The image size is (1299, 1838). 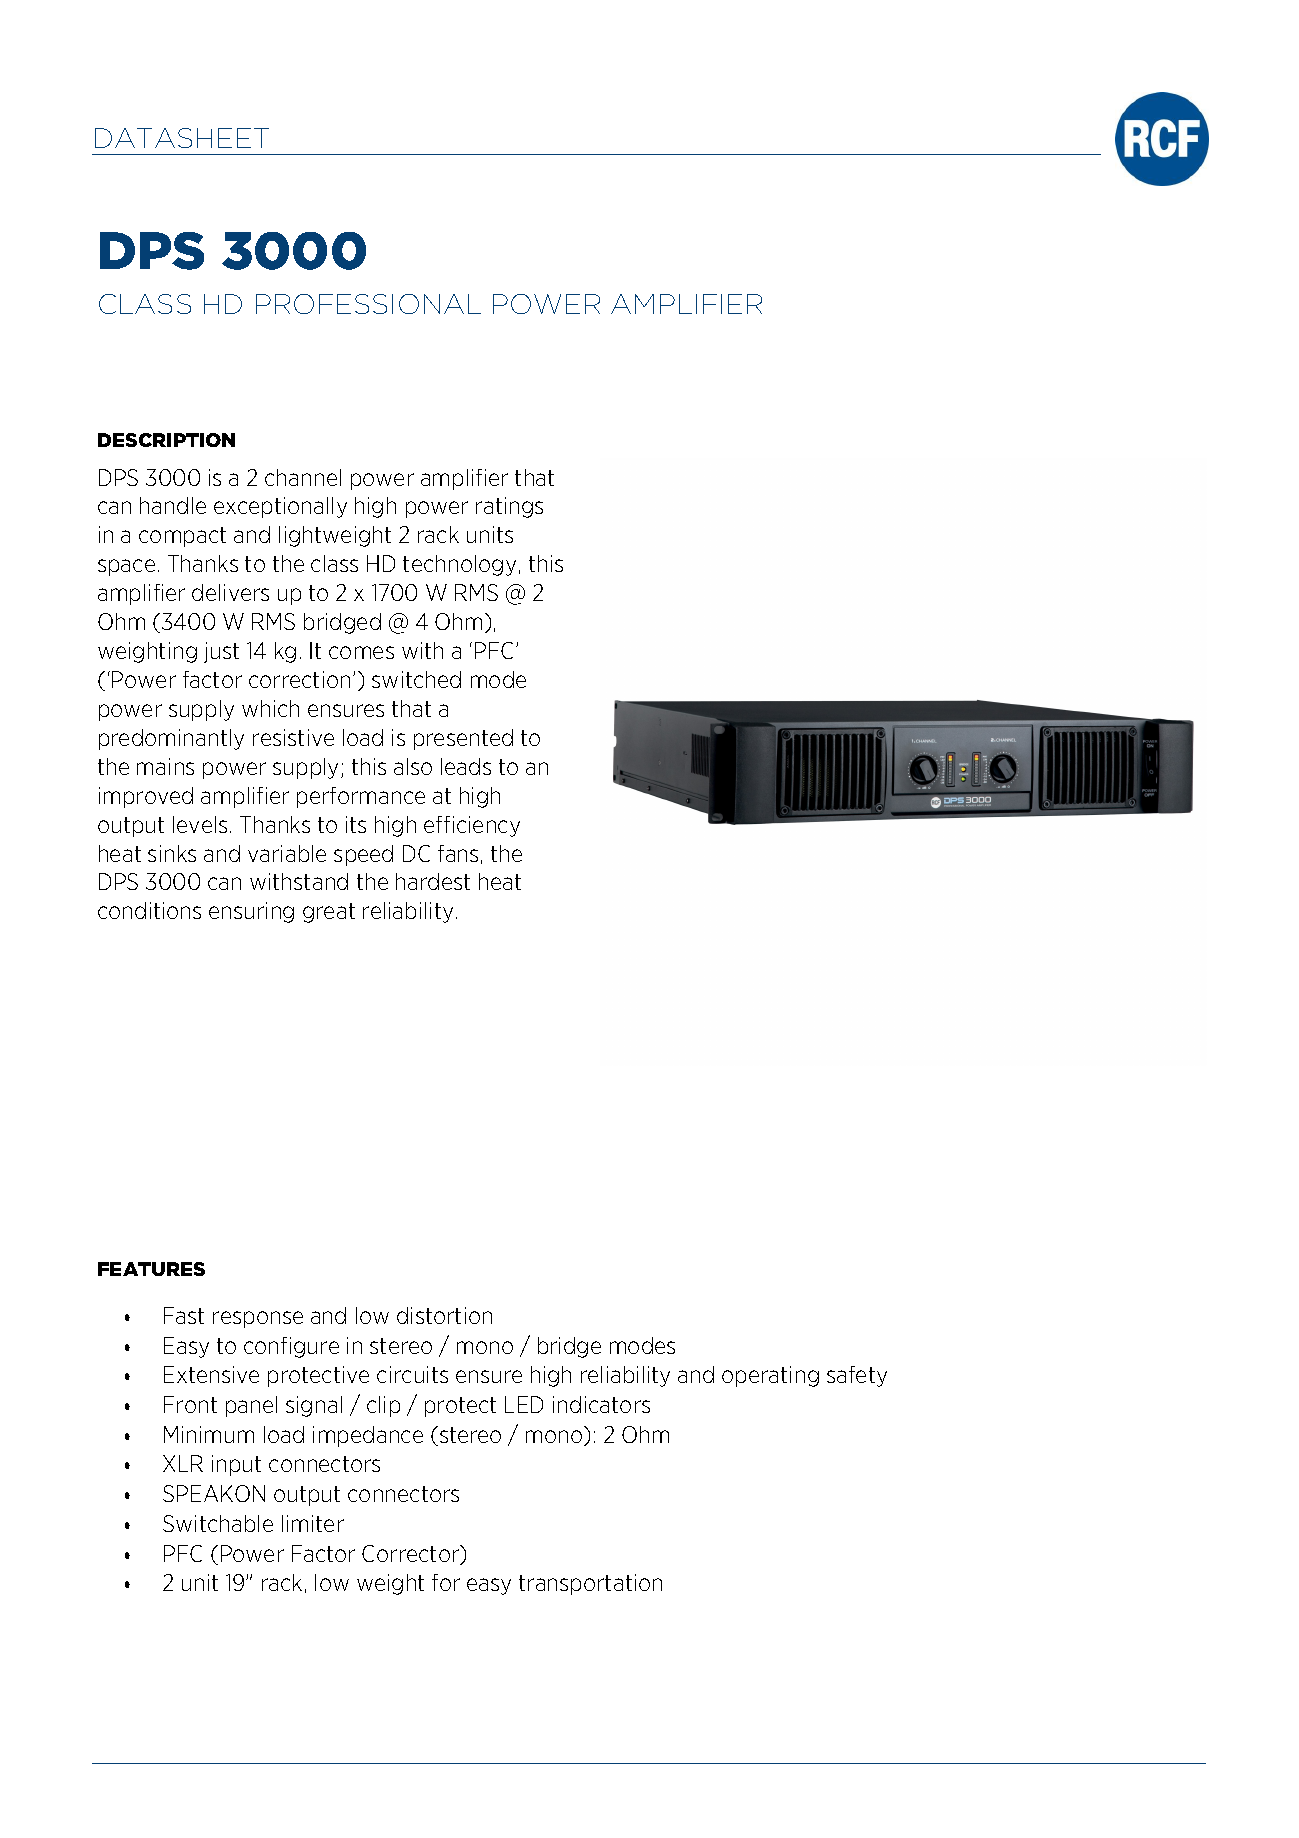 I want to click on technology, so click(x=459, y=565).
